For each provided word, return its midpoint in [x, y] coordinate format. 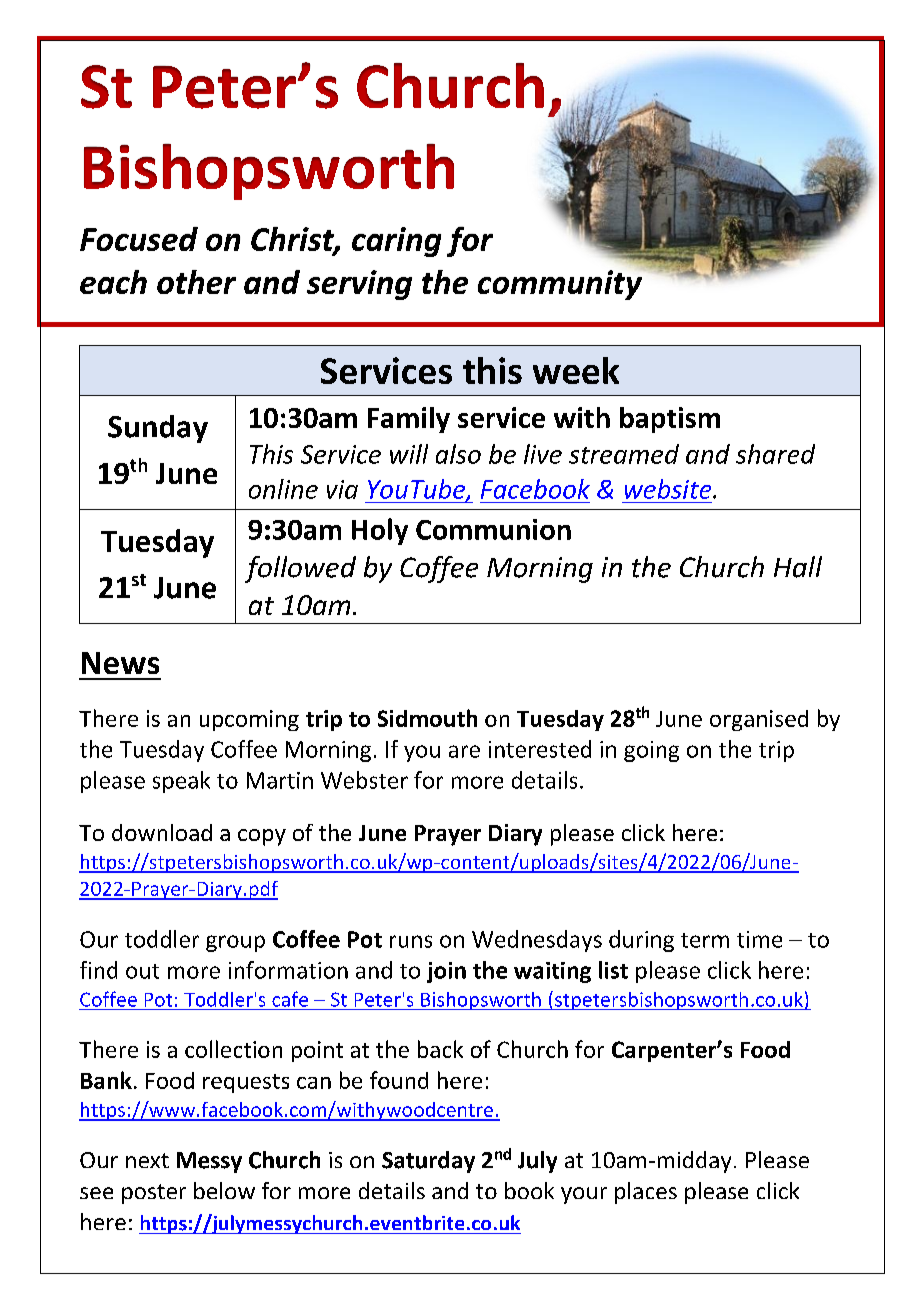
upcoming [249, 720]
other [196, 282]
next [147, 1160]
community [561, 284]
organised [759, 720]
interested [540, 749]
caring [396, 242]
